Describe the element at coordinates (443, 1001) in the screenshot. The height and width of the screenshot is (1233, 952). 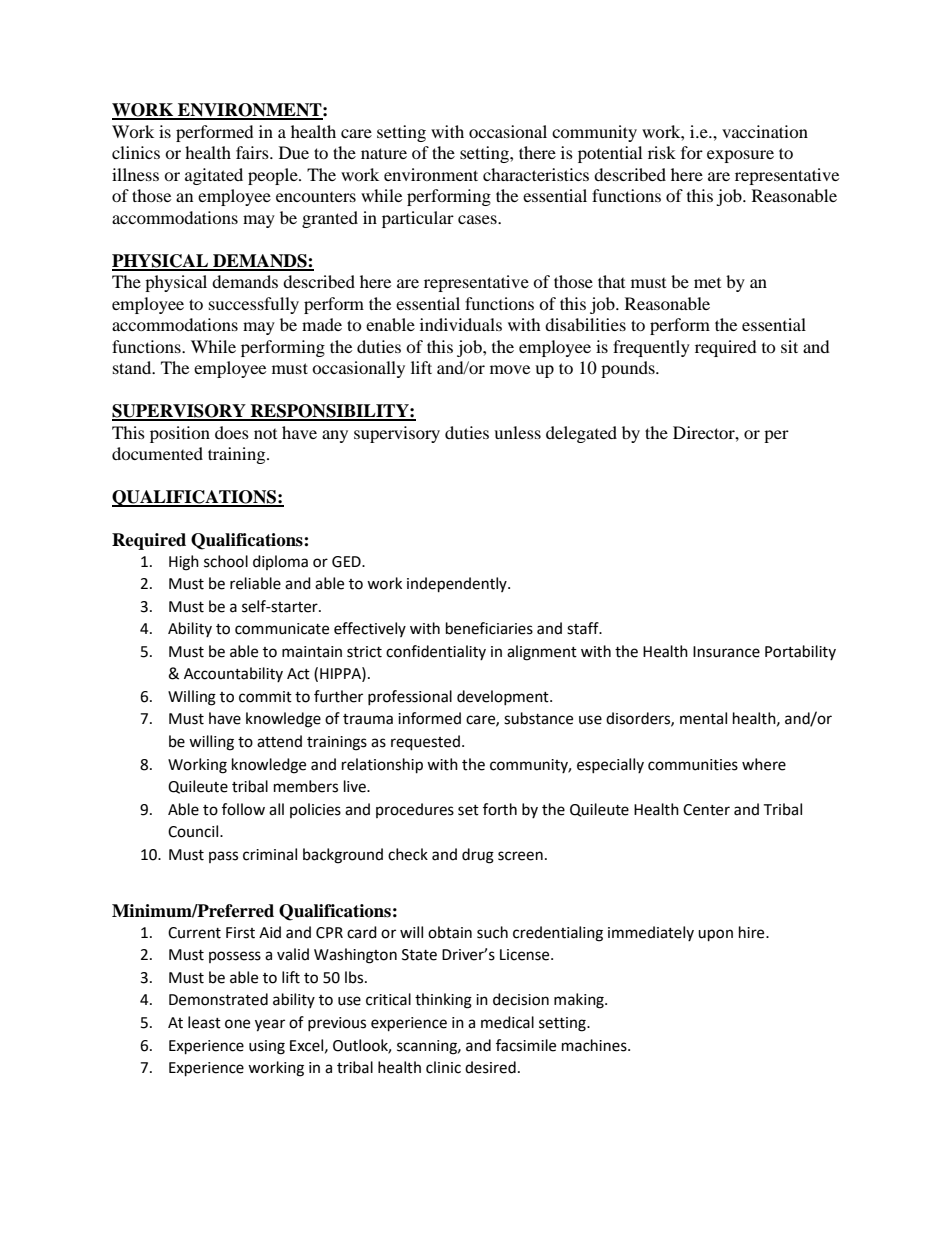
I see `thinking` at that location.
